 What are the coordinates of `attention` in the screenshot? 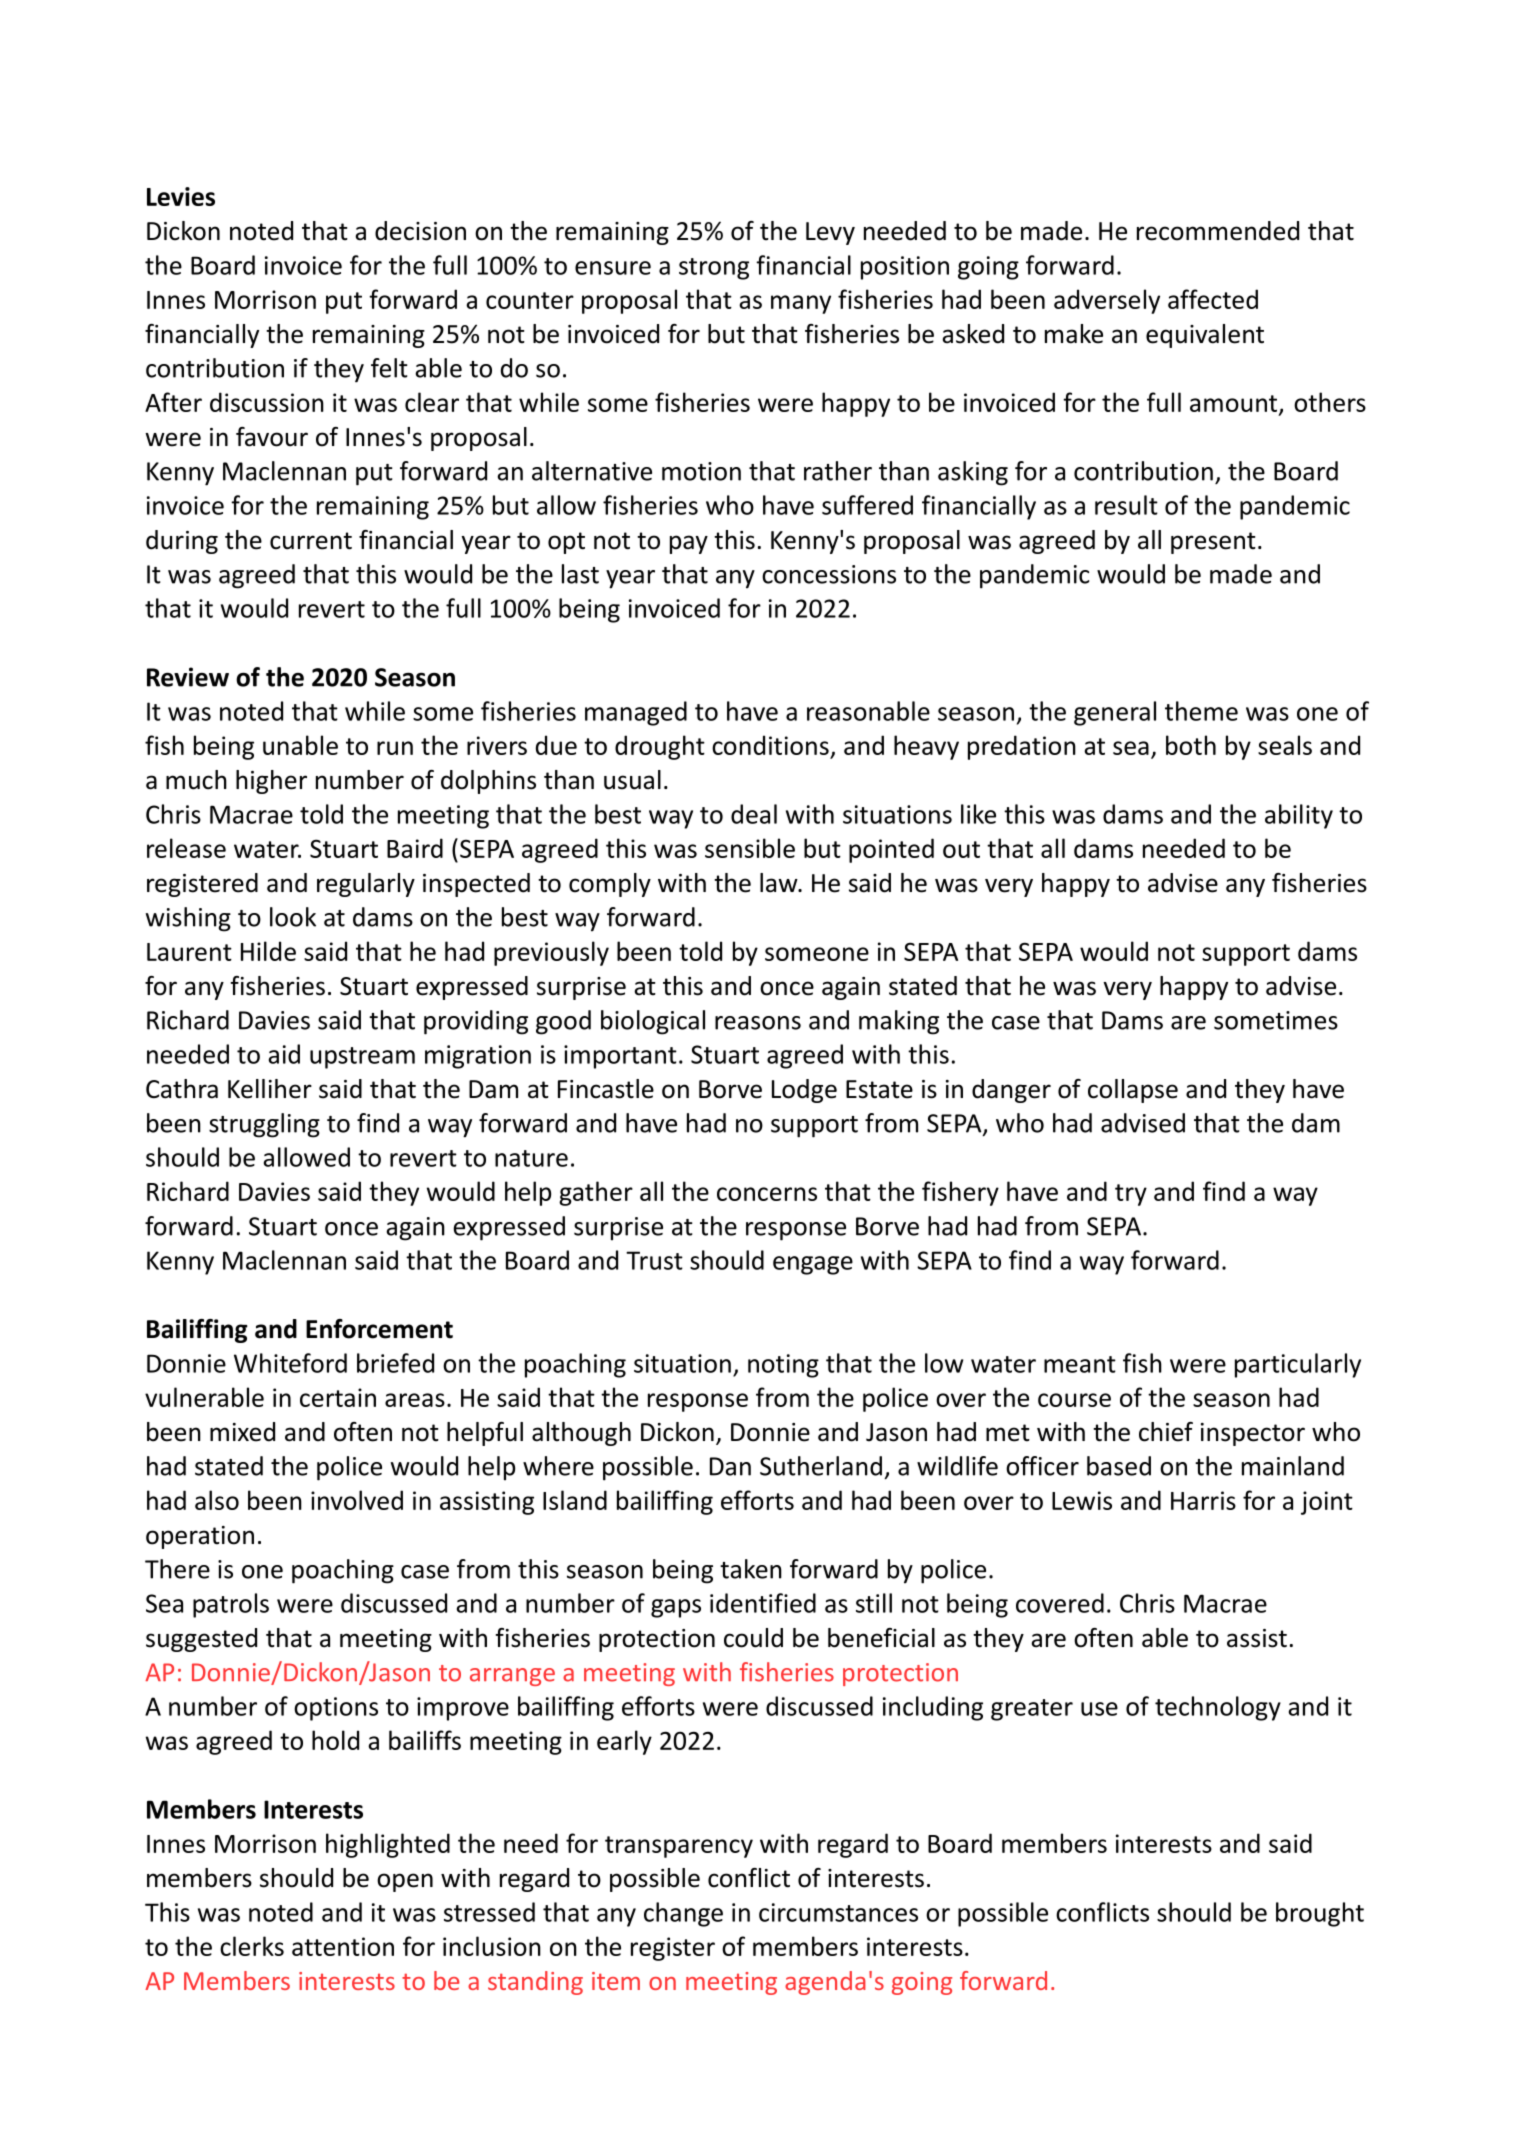 It's located at (343, 1946).
